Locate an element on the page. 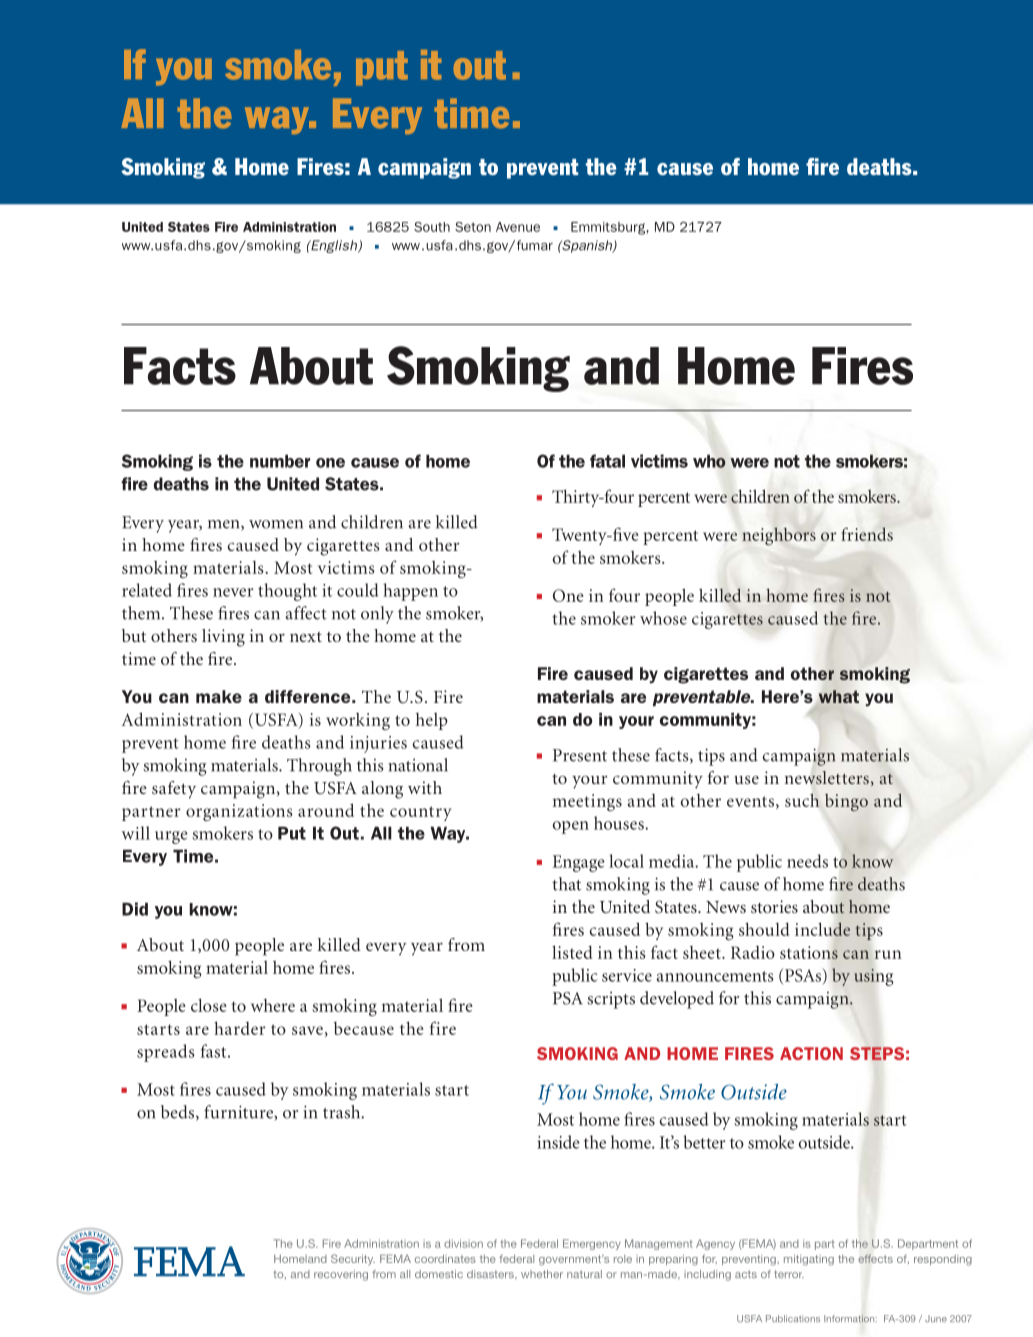 This document has width=1033, height=1337. organizations is located at coordinates (239, 812).
